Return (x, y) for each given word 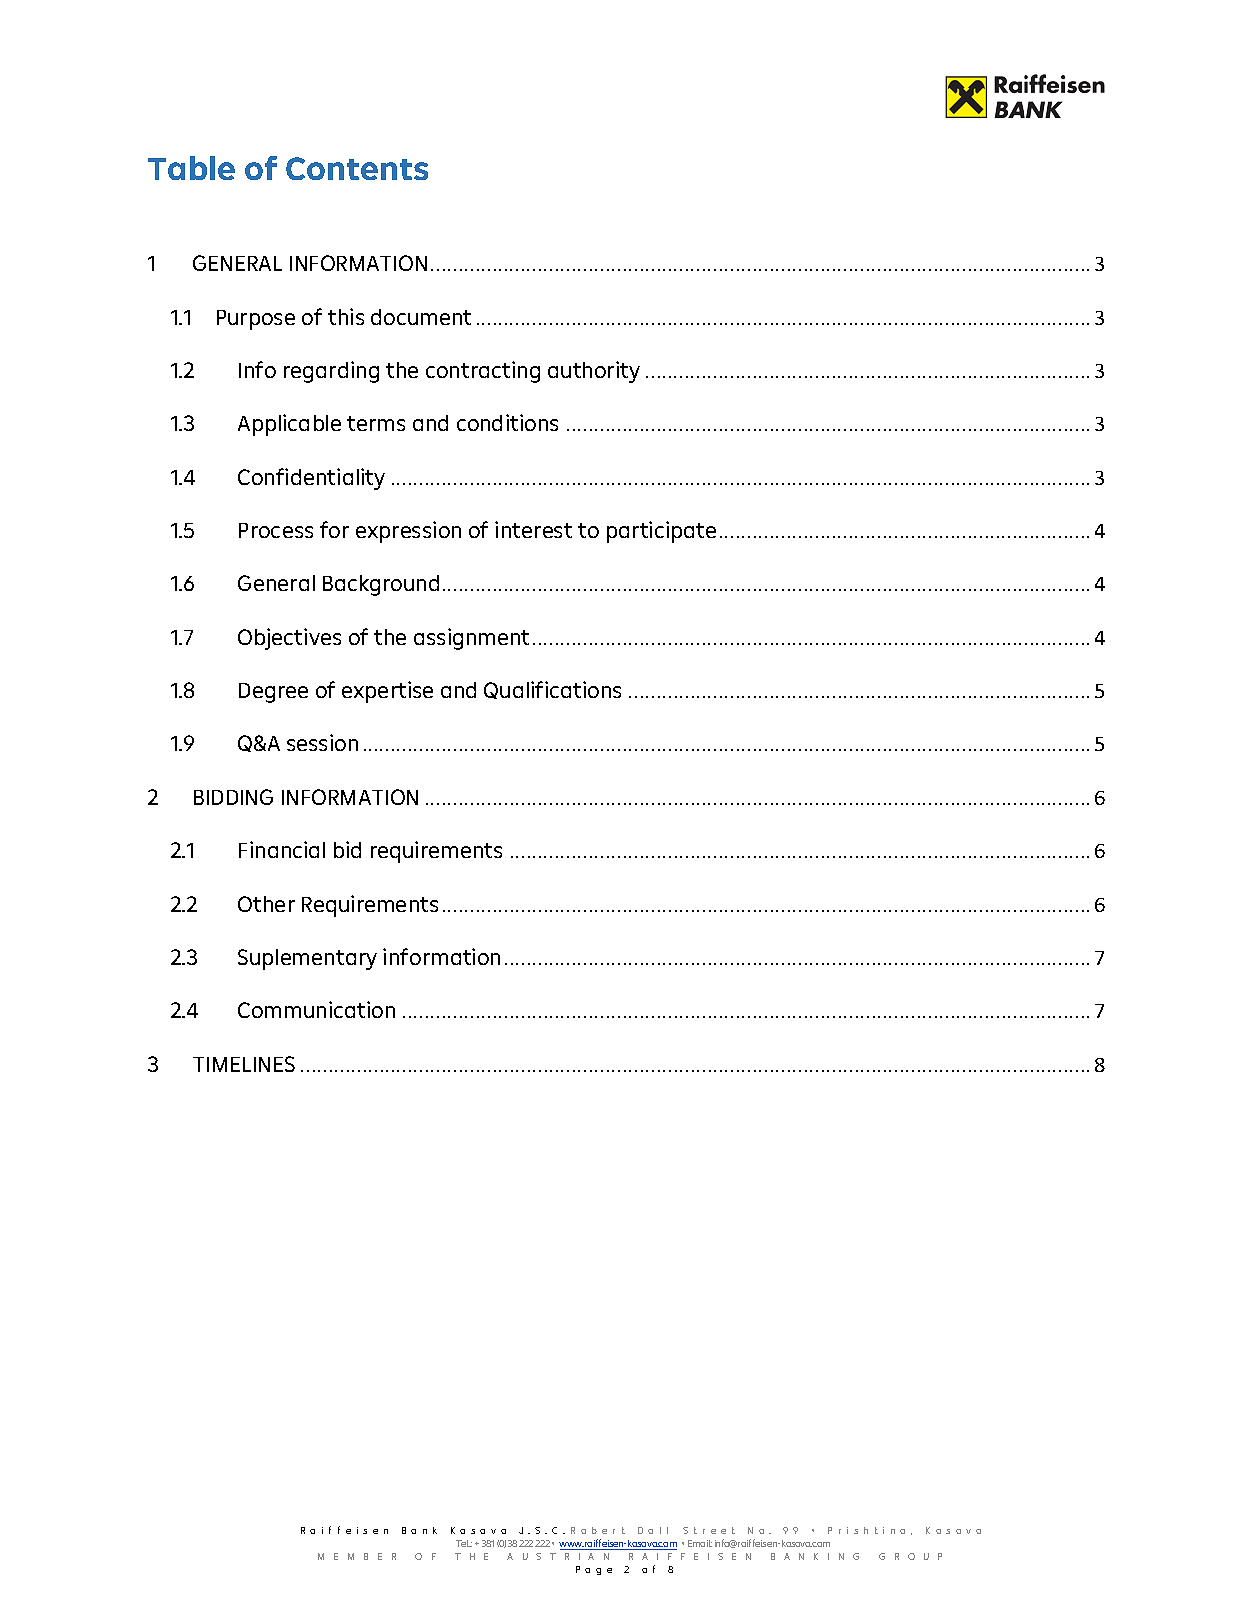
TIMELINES (244, 1064)
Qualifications (552, 690)
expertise (387, 692)
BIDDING (233, 797)
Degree (273, 693)
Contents (357, 168)
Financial (282, 849)
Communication (316, 1009)
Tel (463, 1543)
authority (594, 372)
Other (266, 904)
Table (191, 168)
